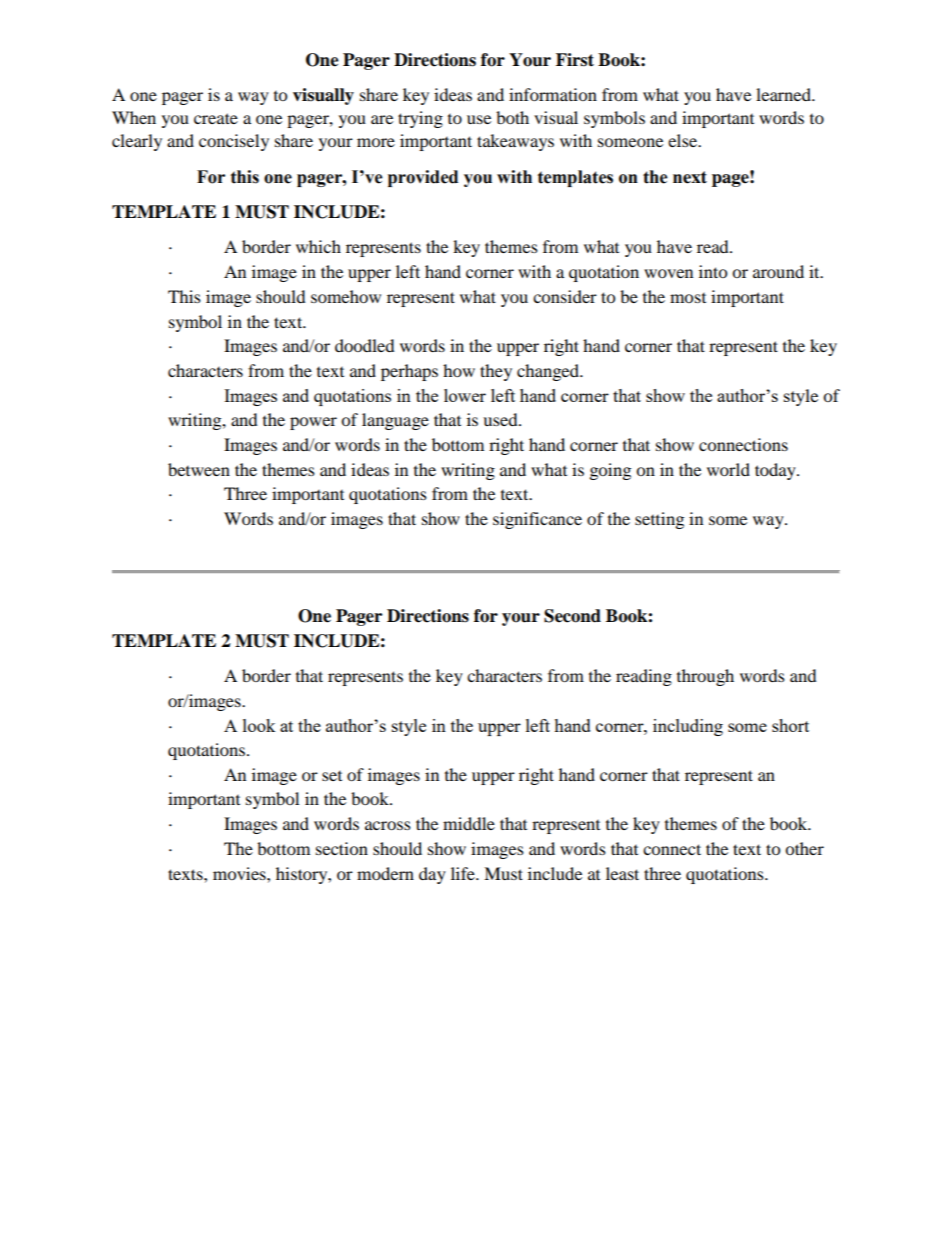 Image resolution: width=952 pixels, height=1233 pixels. What do you see at coordinates (728, 469) in the image?
I see `world` at bounding box center [728, 469].
